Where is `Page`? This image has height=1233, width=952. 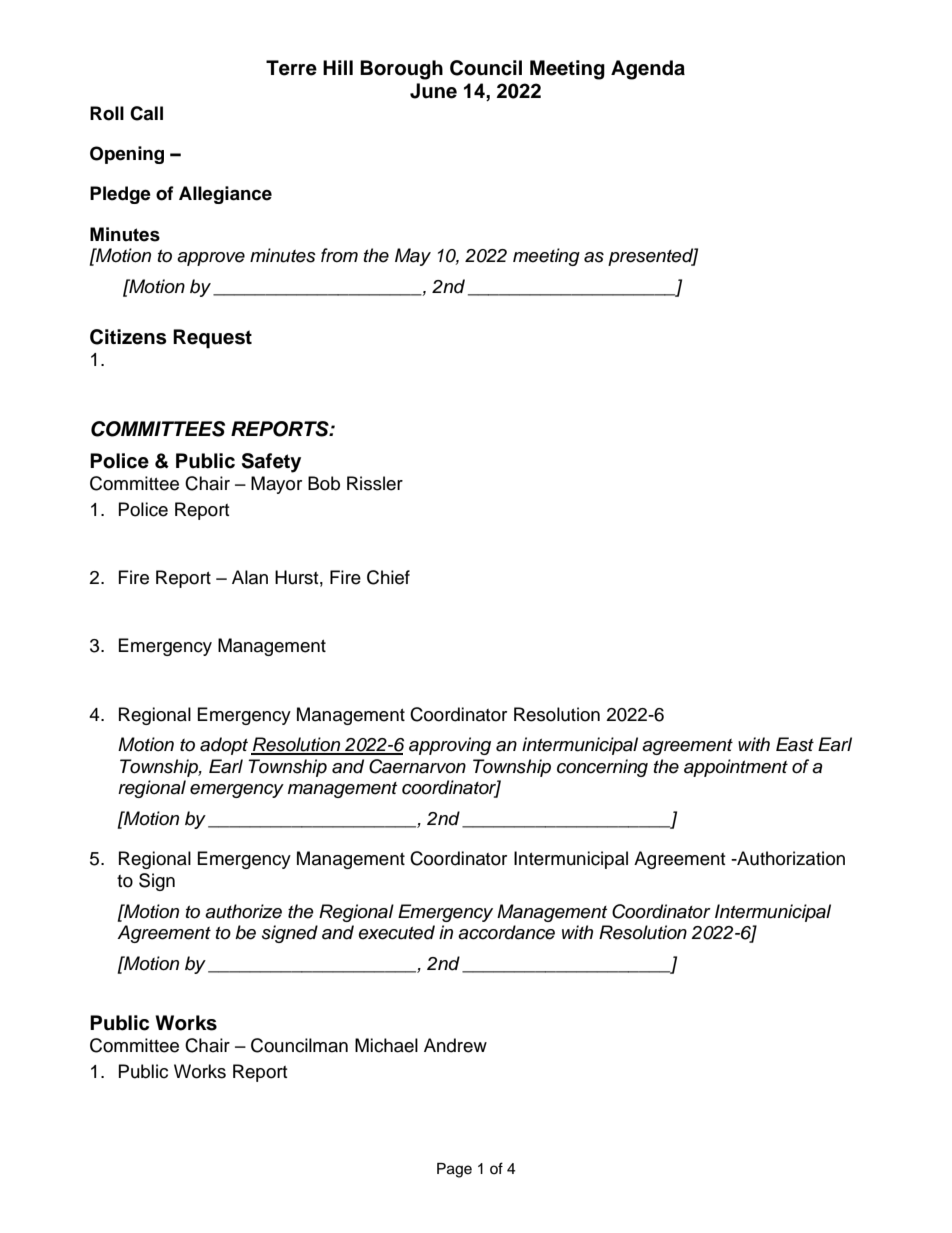
Page is located at coordinates (454, 1170).
